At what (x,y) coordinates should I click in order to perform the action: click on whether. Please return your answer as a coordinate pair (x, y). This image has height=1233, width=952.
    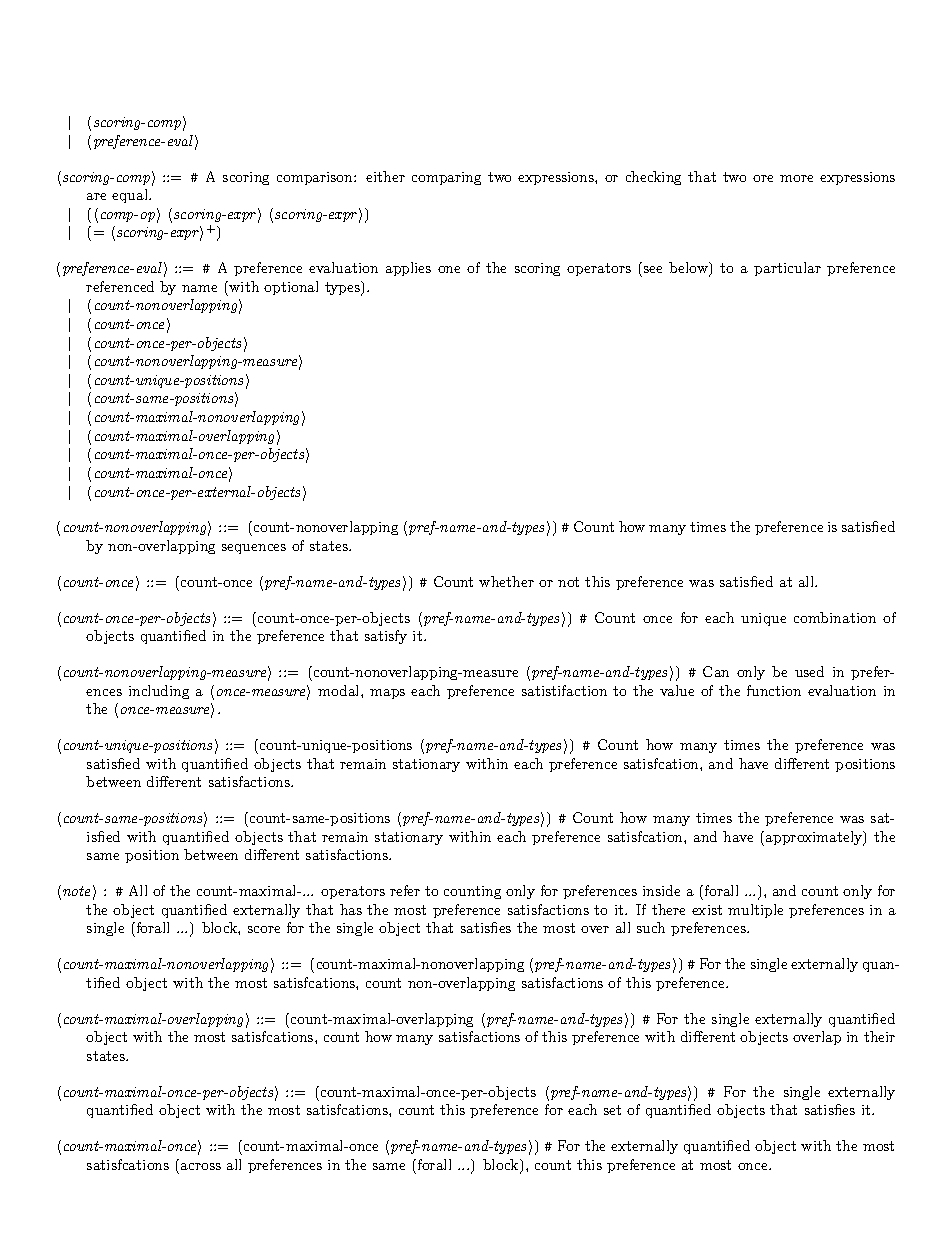
    Looking at the image, I should click on (506, 581).
